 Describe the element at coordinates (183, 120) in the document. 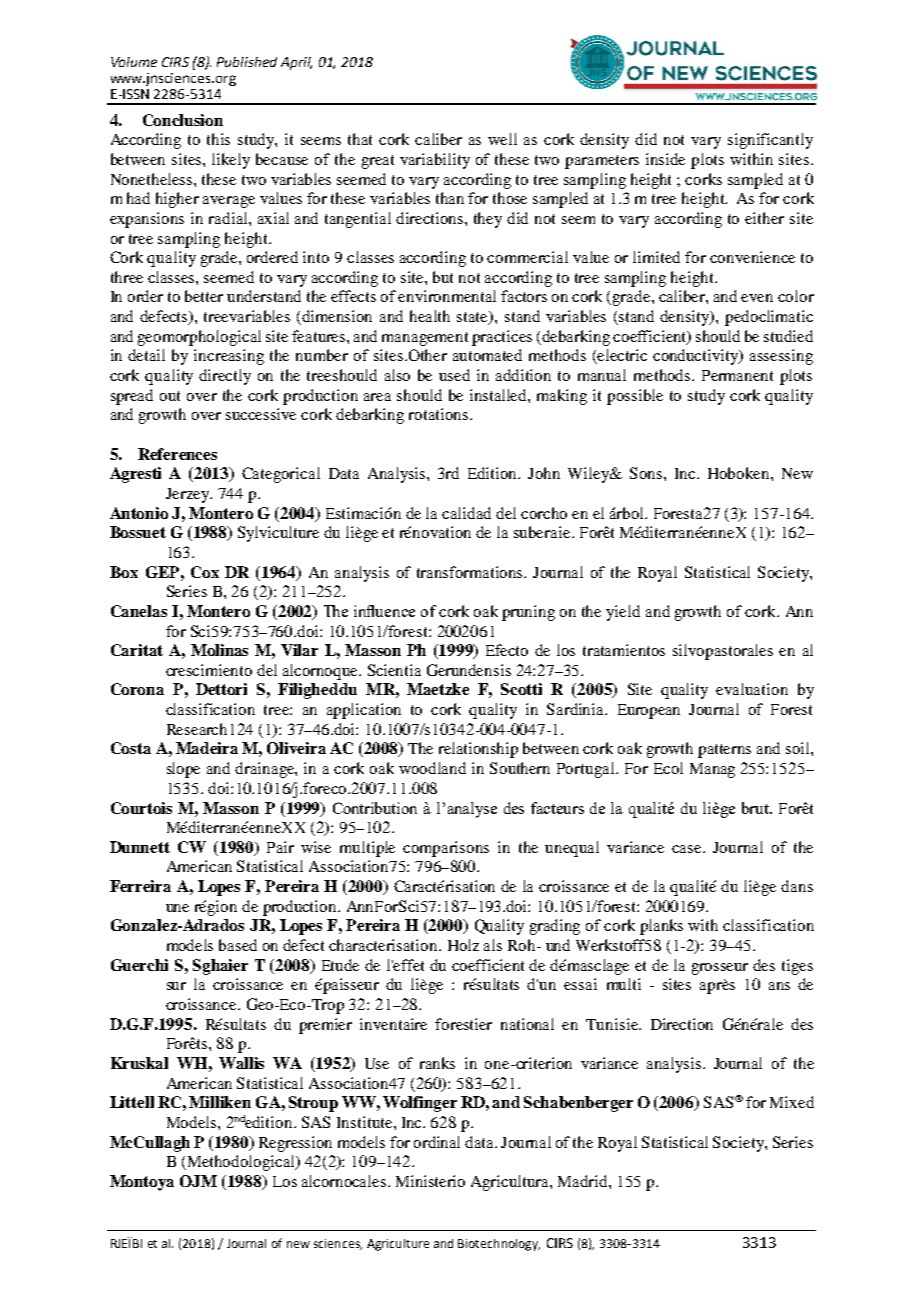

I see `Conclusion` at that location.
